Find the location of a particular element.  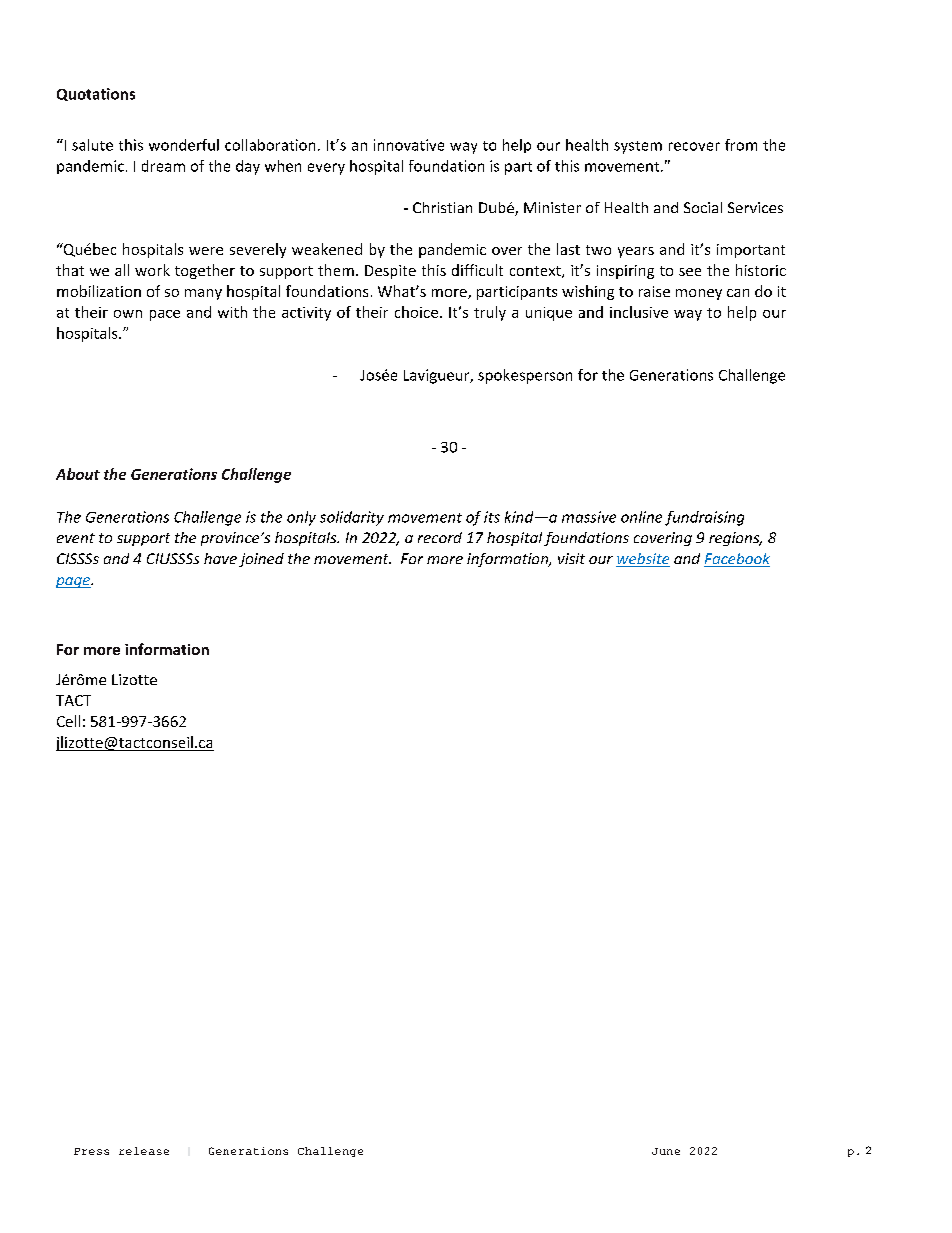

website is located at coordinates (643, 560).
